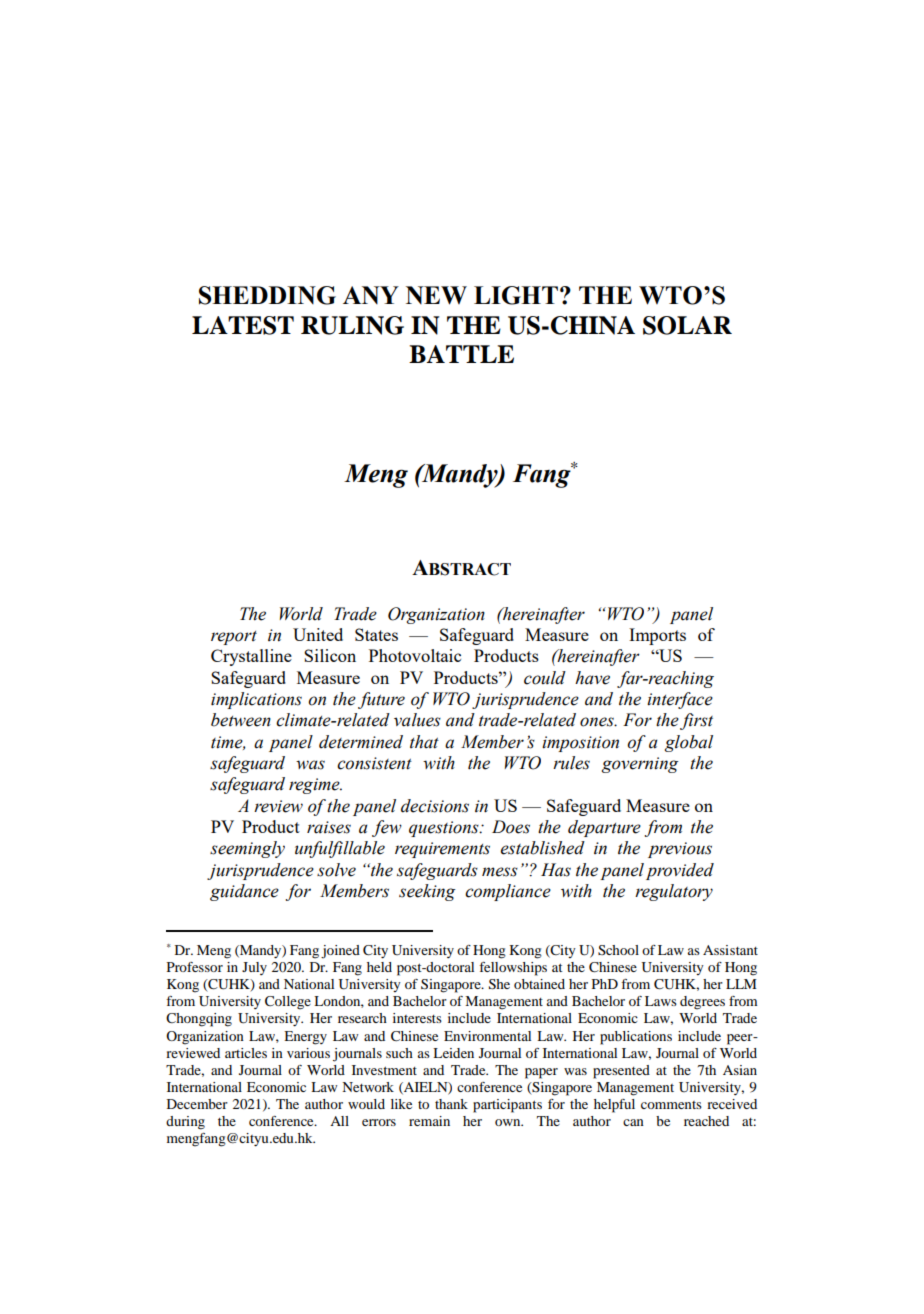 Image resolution: width=924 pixels, height=1314 pixels. I want to click on report, so click(234, 638).
